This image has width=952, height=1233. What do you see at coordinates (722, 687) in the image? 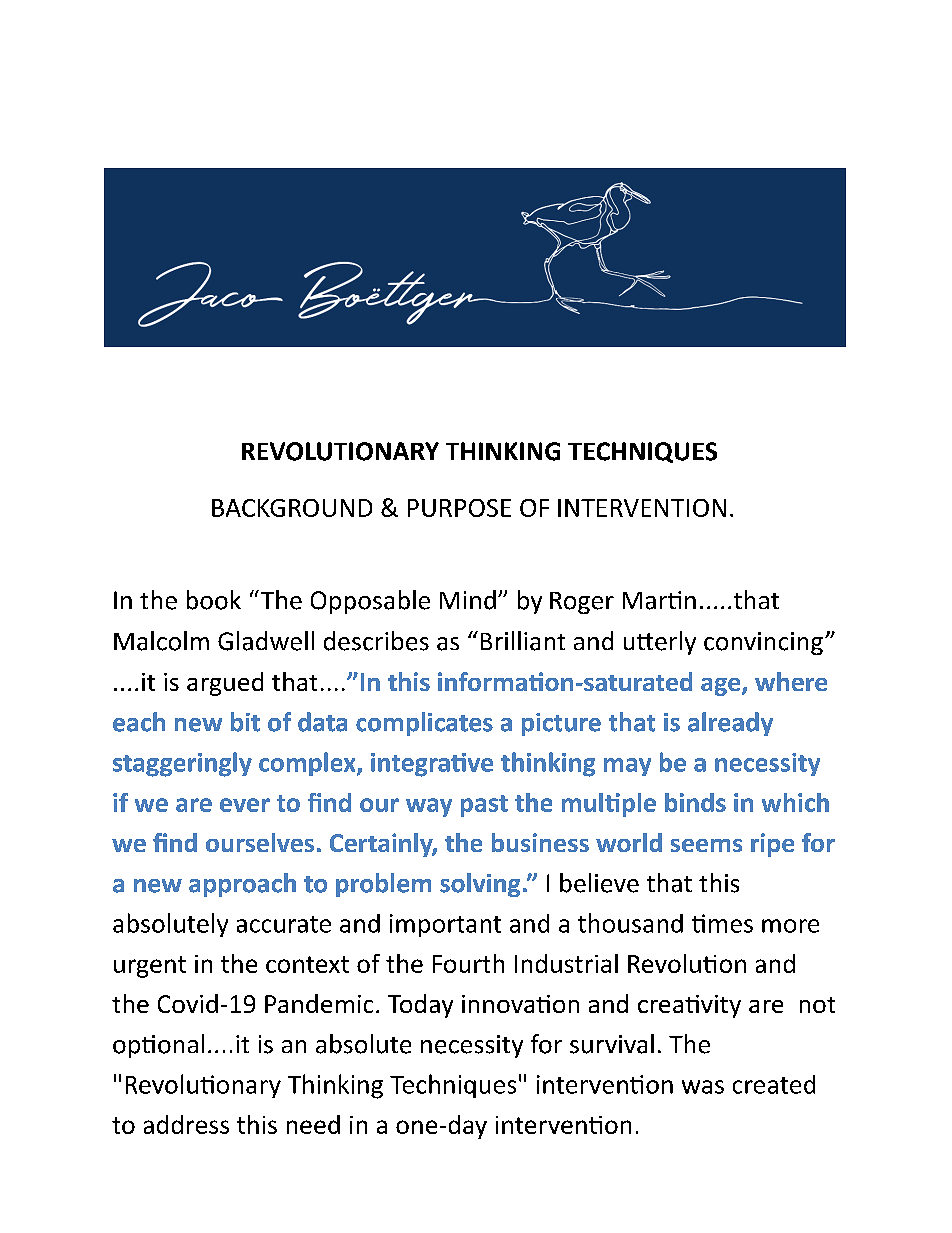
I see `age` at bounding box center [722, 687].
